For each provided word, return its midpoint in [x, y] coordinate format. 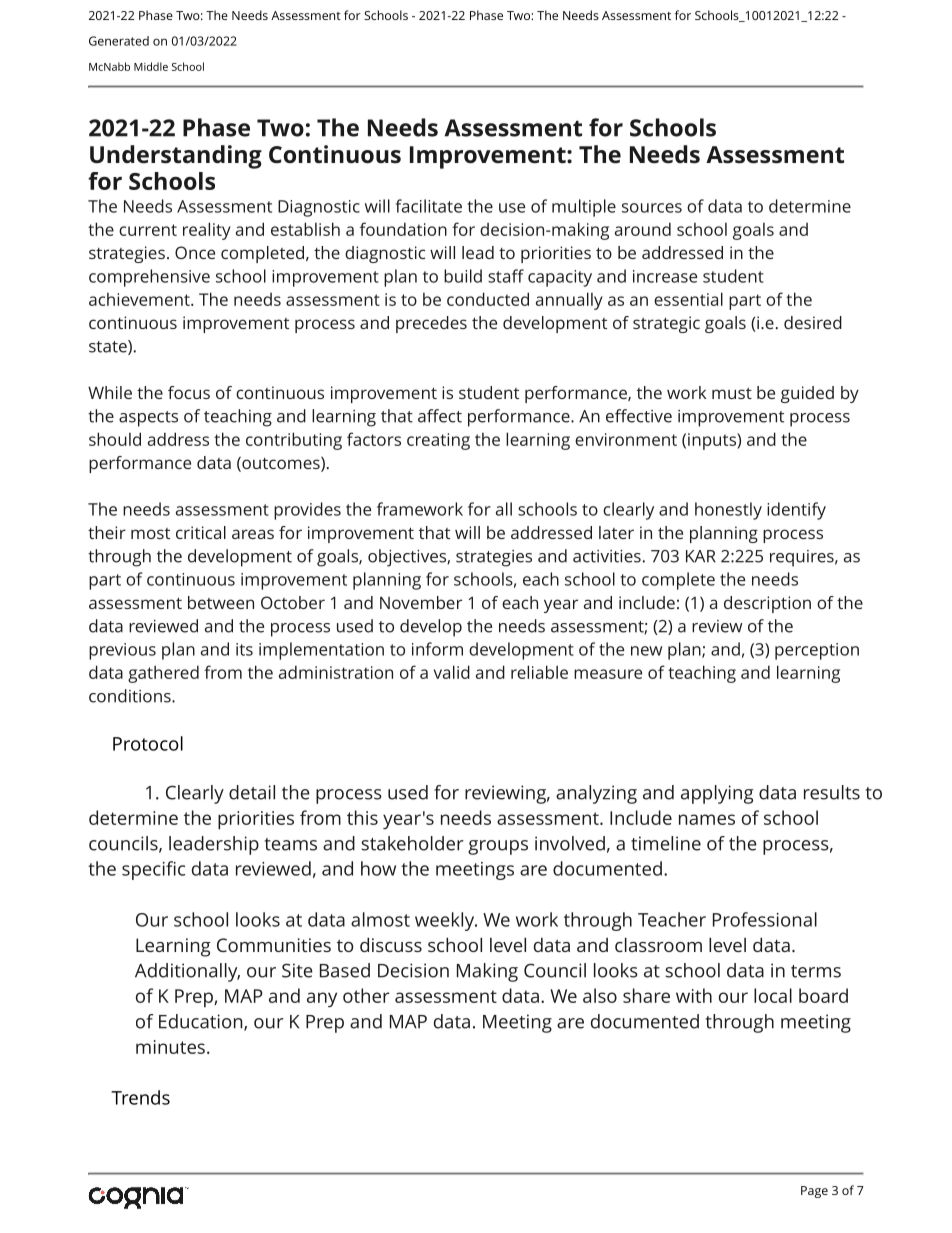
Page [814, 1192]
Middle [151, 66]
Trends [140, 1097]
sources [652, 208]
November [421, 602]
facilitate [429, 206]
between [221, 602]
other [366, 995]
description [767, 604]
